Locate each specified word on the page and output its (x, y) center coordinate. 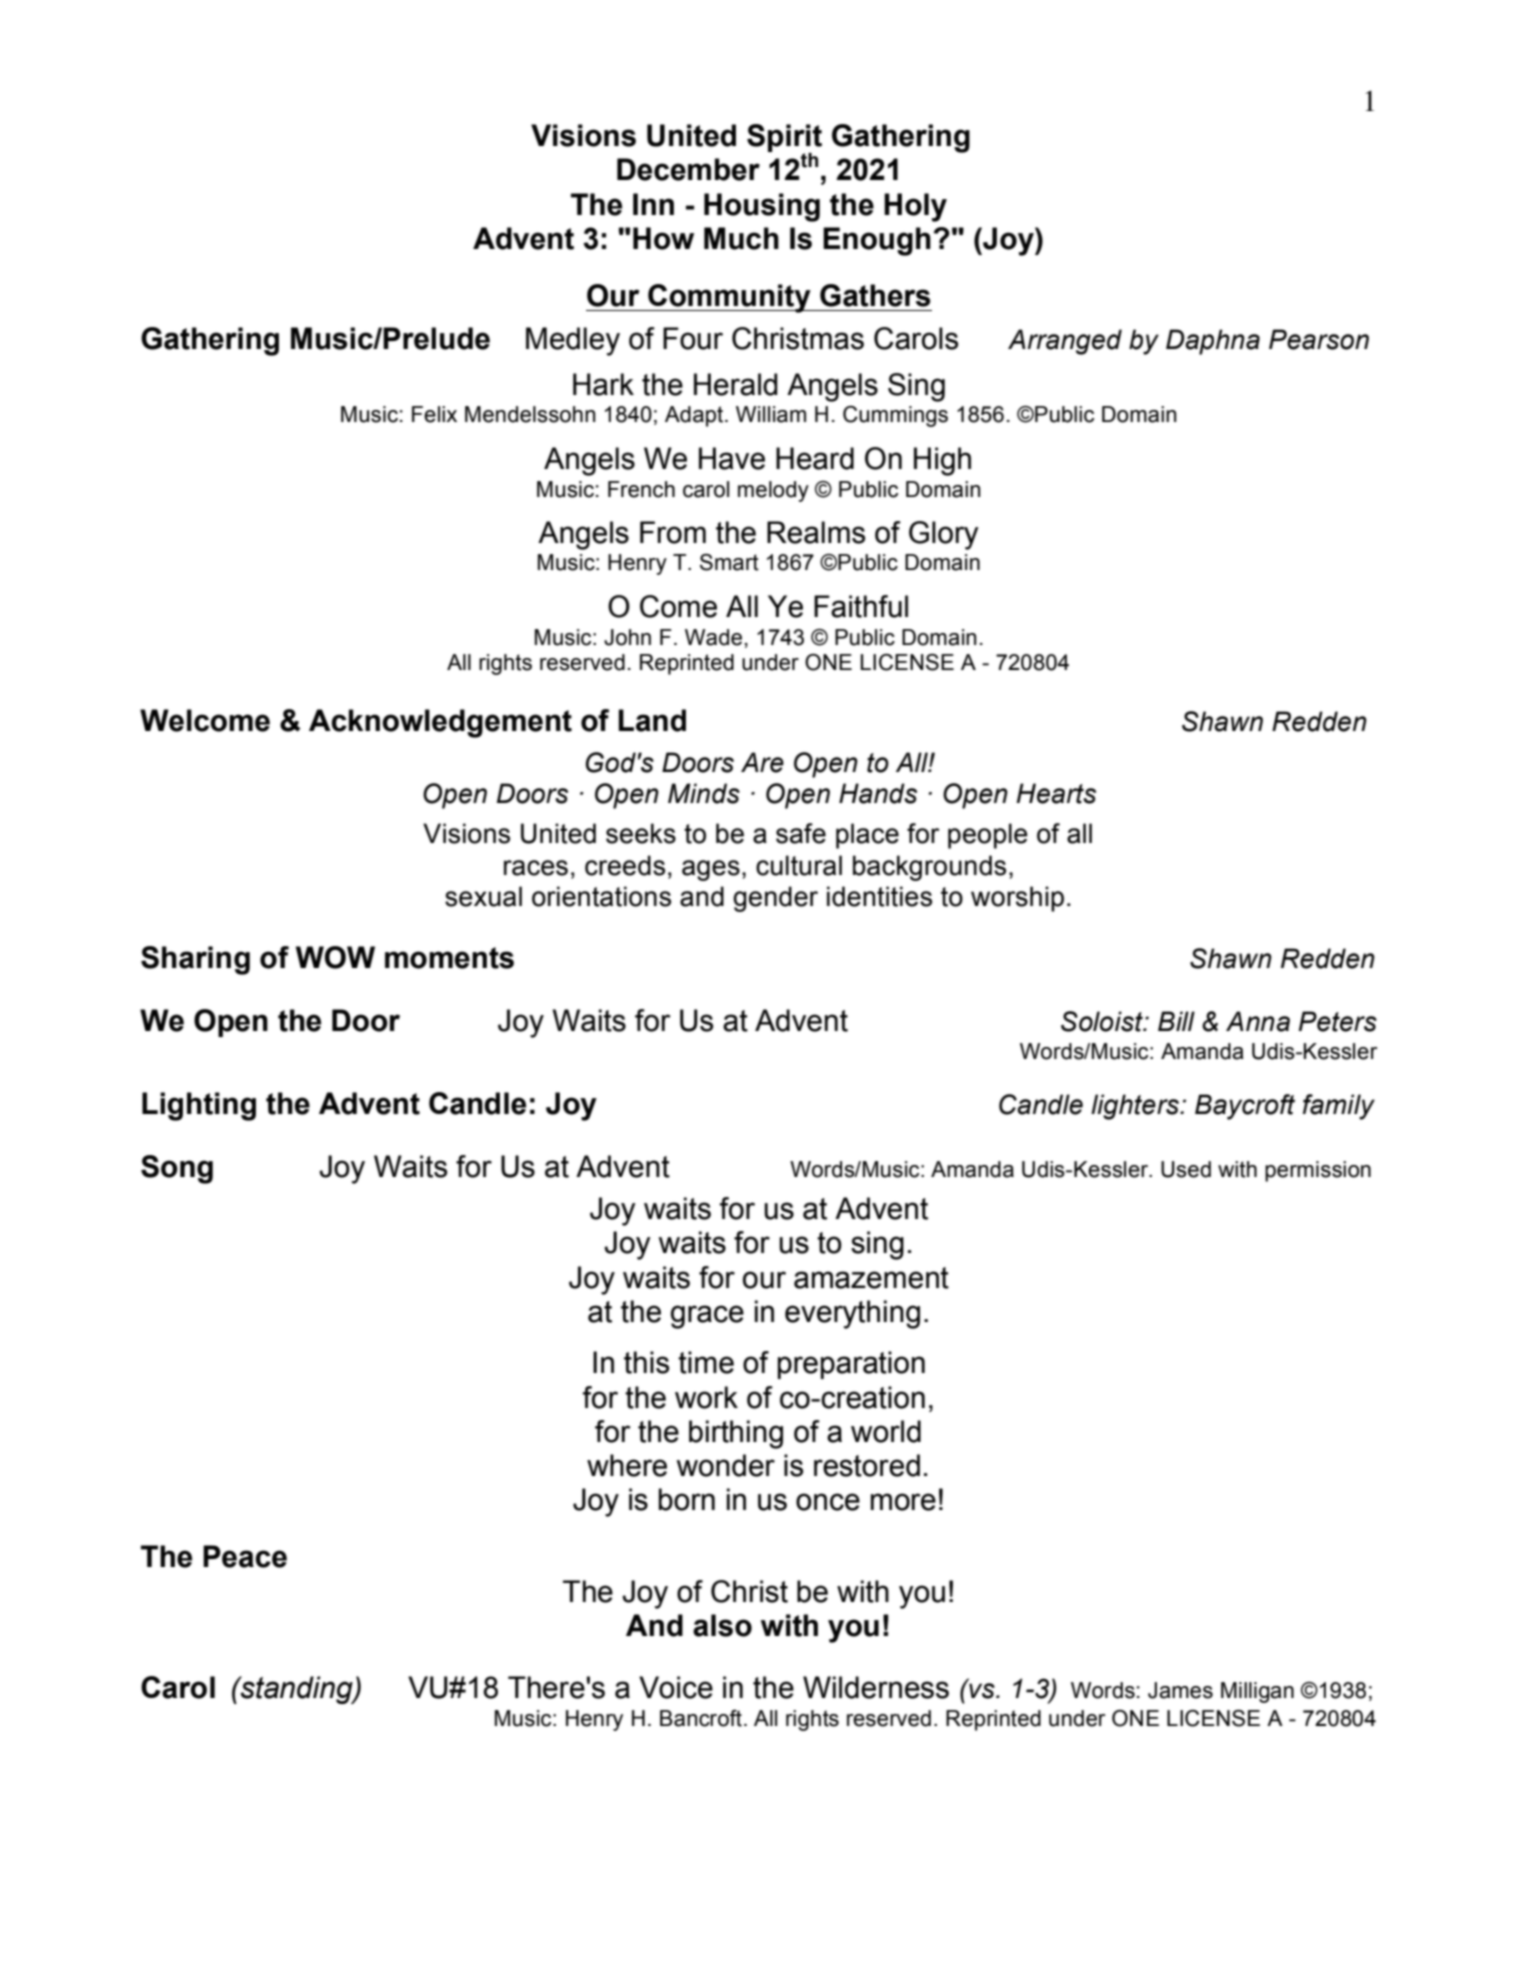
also (722, 1625)
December (688, 169)
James (1180, 1690)
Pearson (1319, 339)
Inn (653, 204)
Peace (245, 1556)
